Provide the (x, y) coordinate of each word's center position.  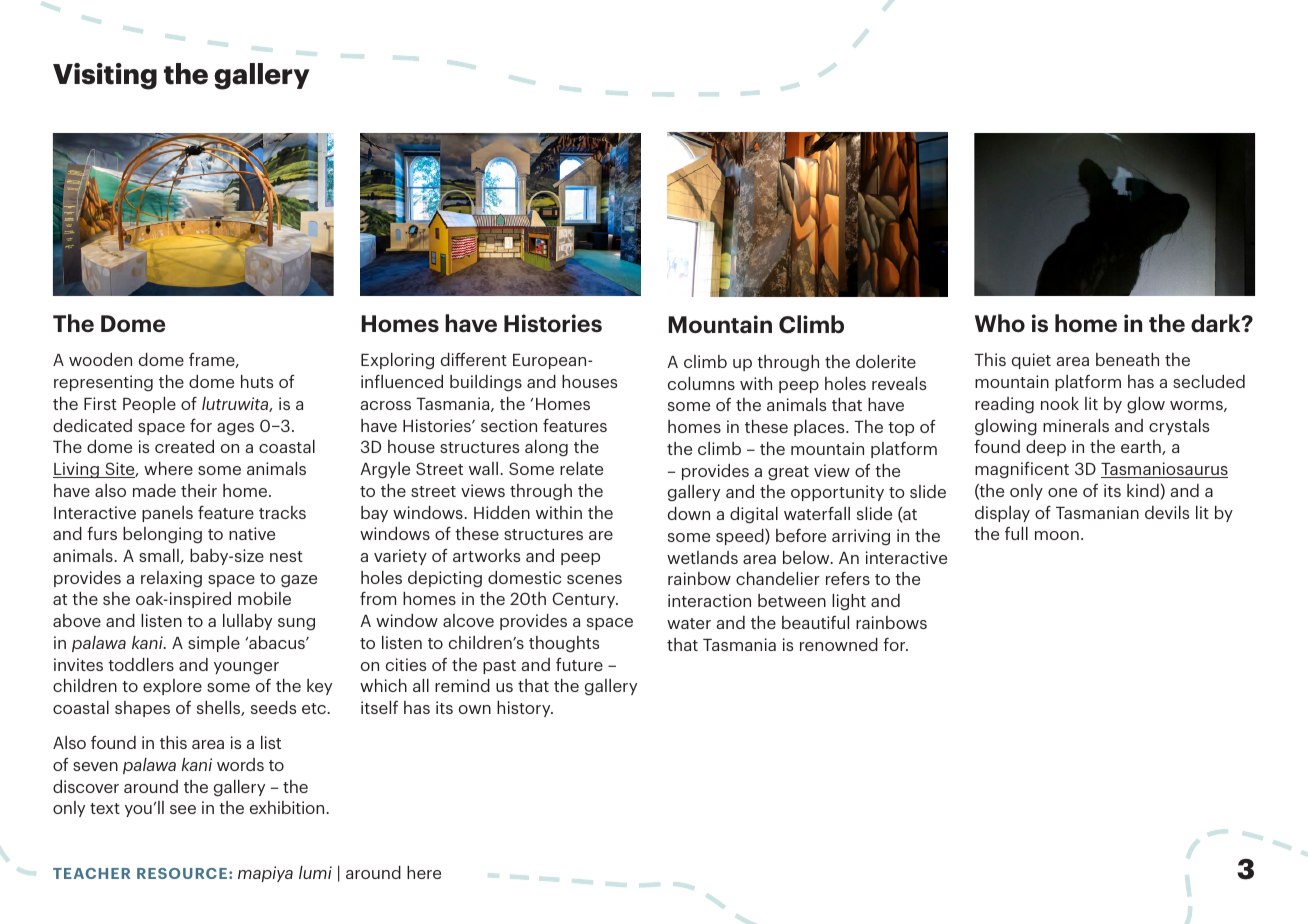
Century (585, 600)
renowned (839, 644)
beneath (1127, 359)
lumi (315, 872)
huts (257, 381)
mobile (264, 598)
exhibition (287, 807)
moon (1057, 535)
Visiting (105, 76)
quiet (1031, 361)
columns (701, 383)
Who (1000, 323)
